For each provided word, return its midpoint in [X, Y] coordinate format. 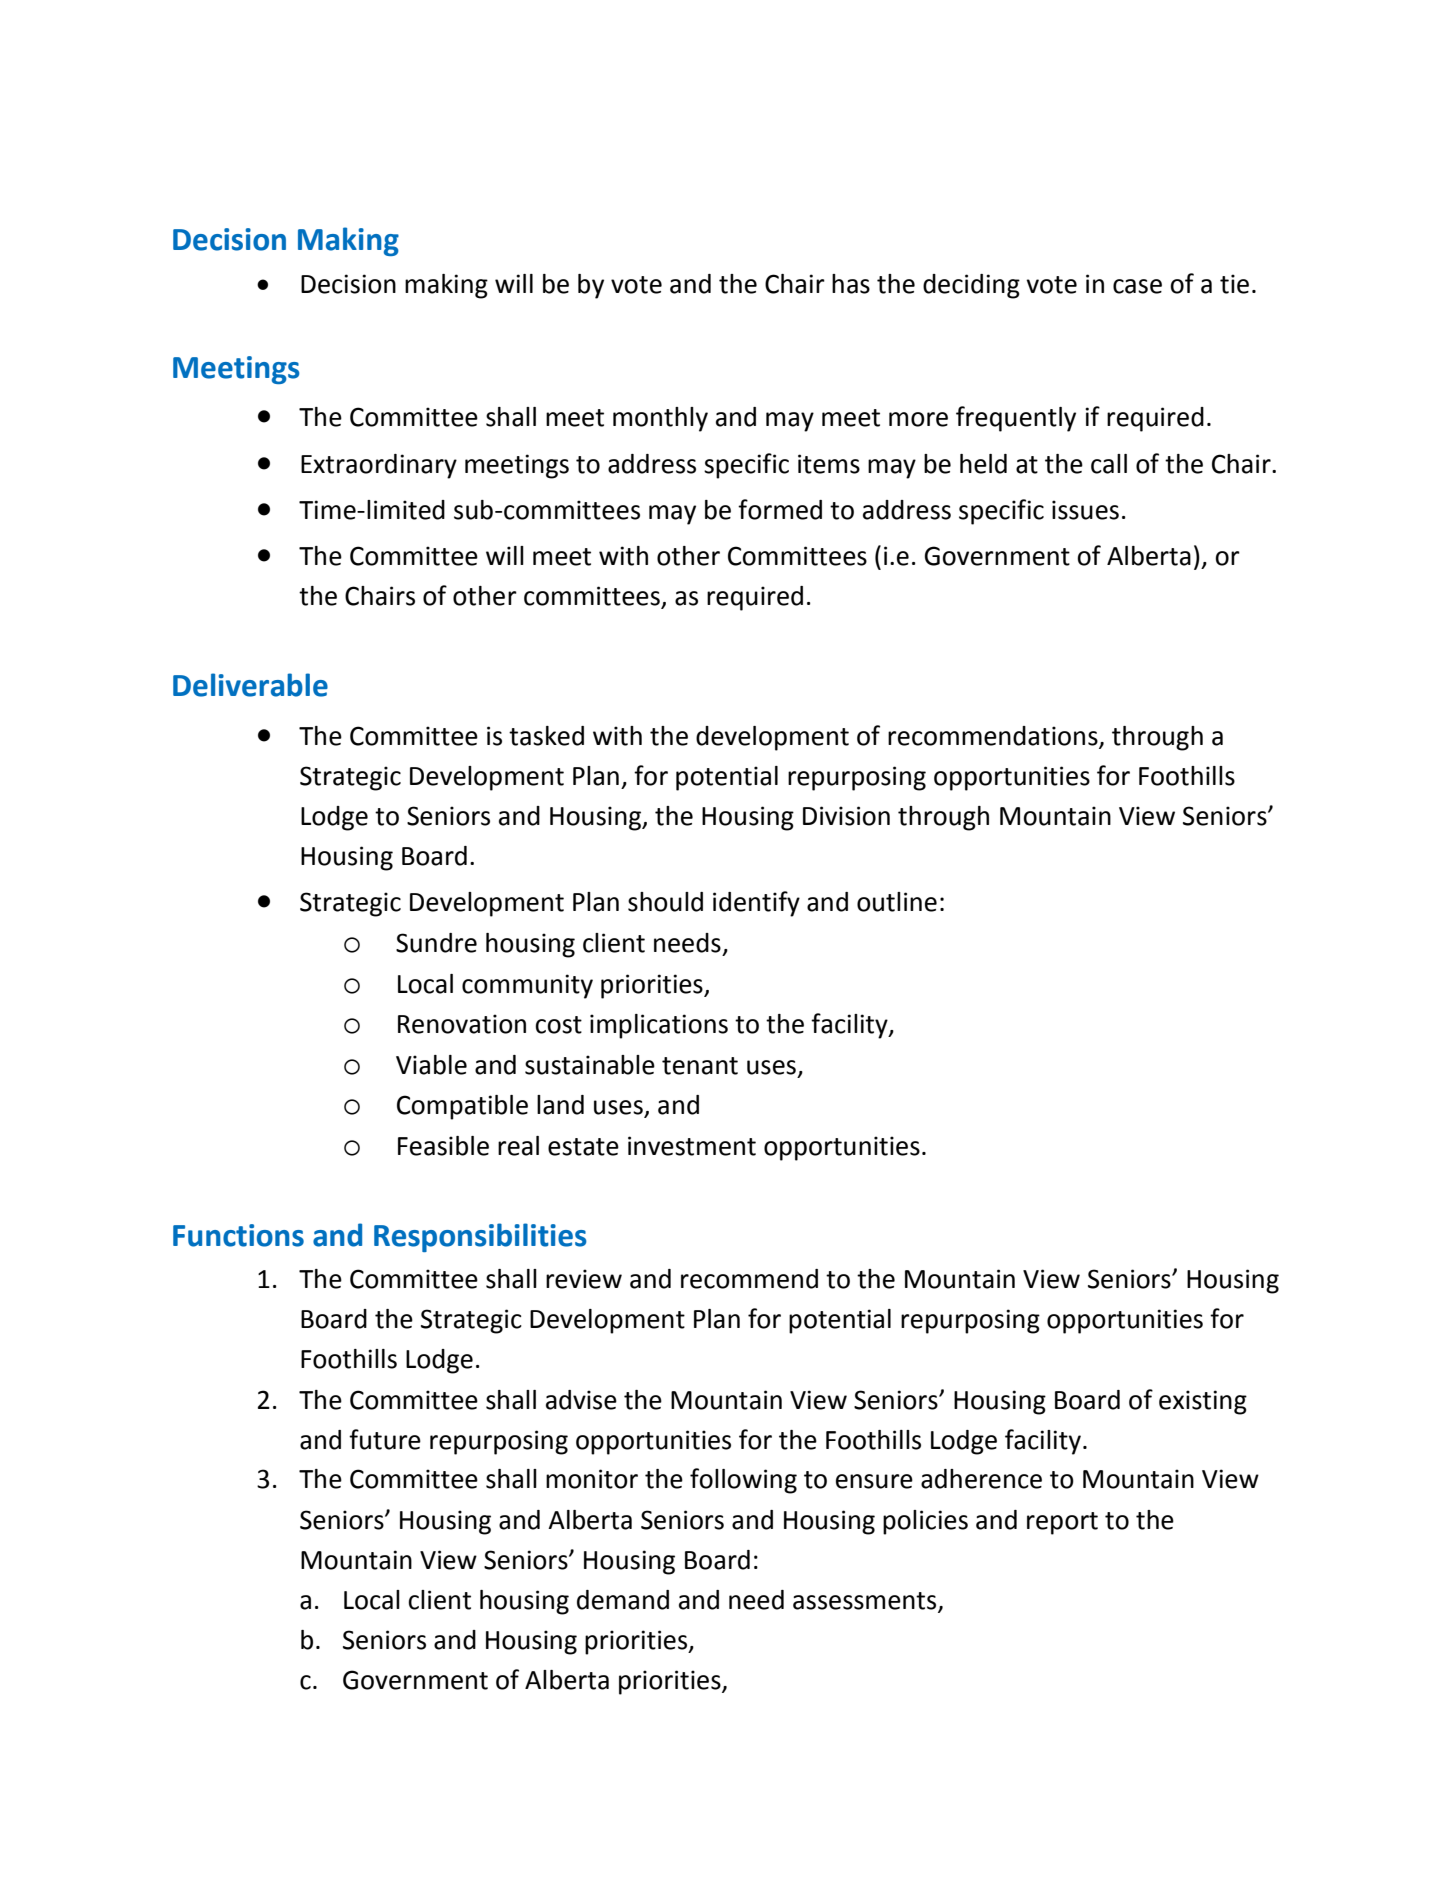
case [1137, 286]
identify [756, 904]
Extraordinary [379, 466]
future [385, 1439]
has [851, 284]
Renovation [462, 1024]
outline [897, 902]
